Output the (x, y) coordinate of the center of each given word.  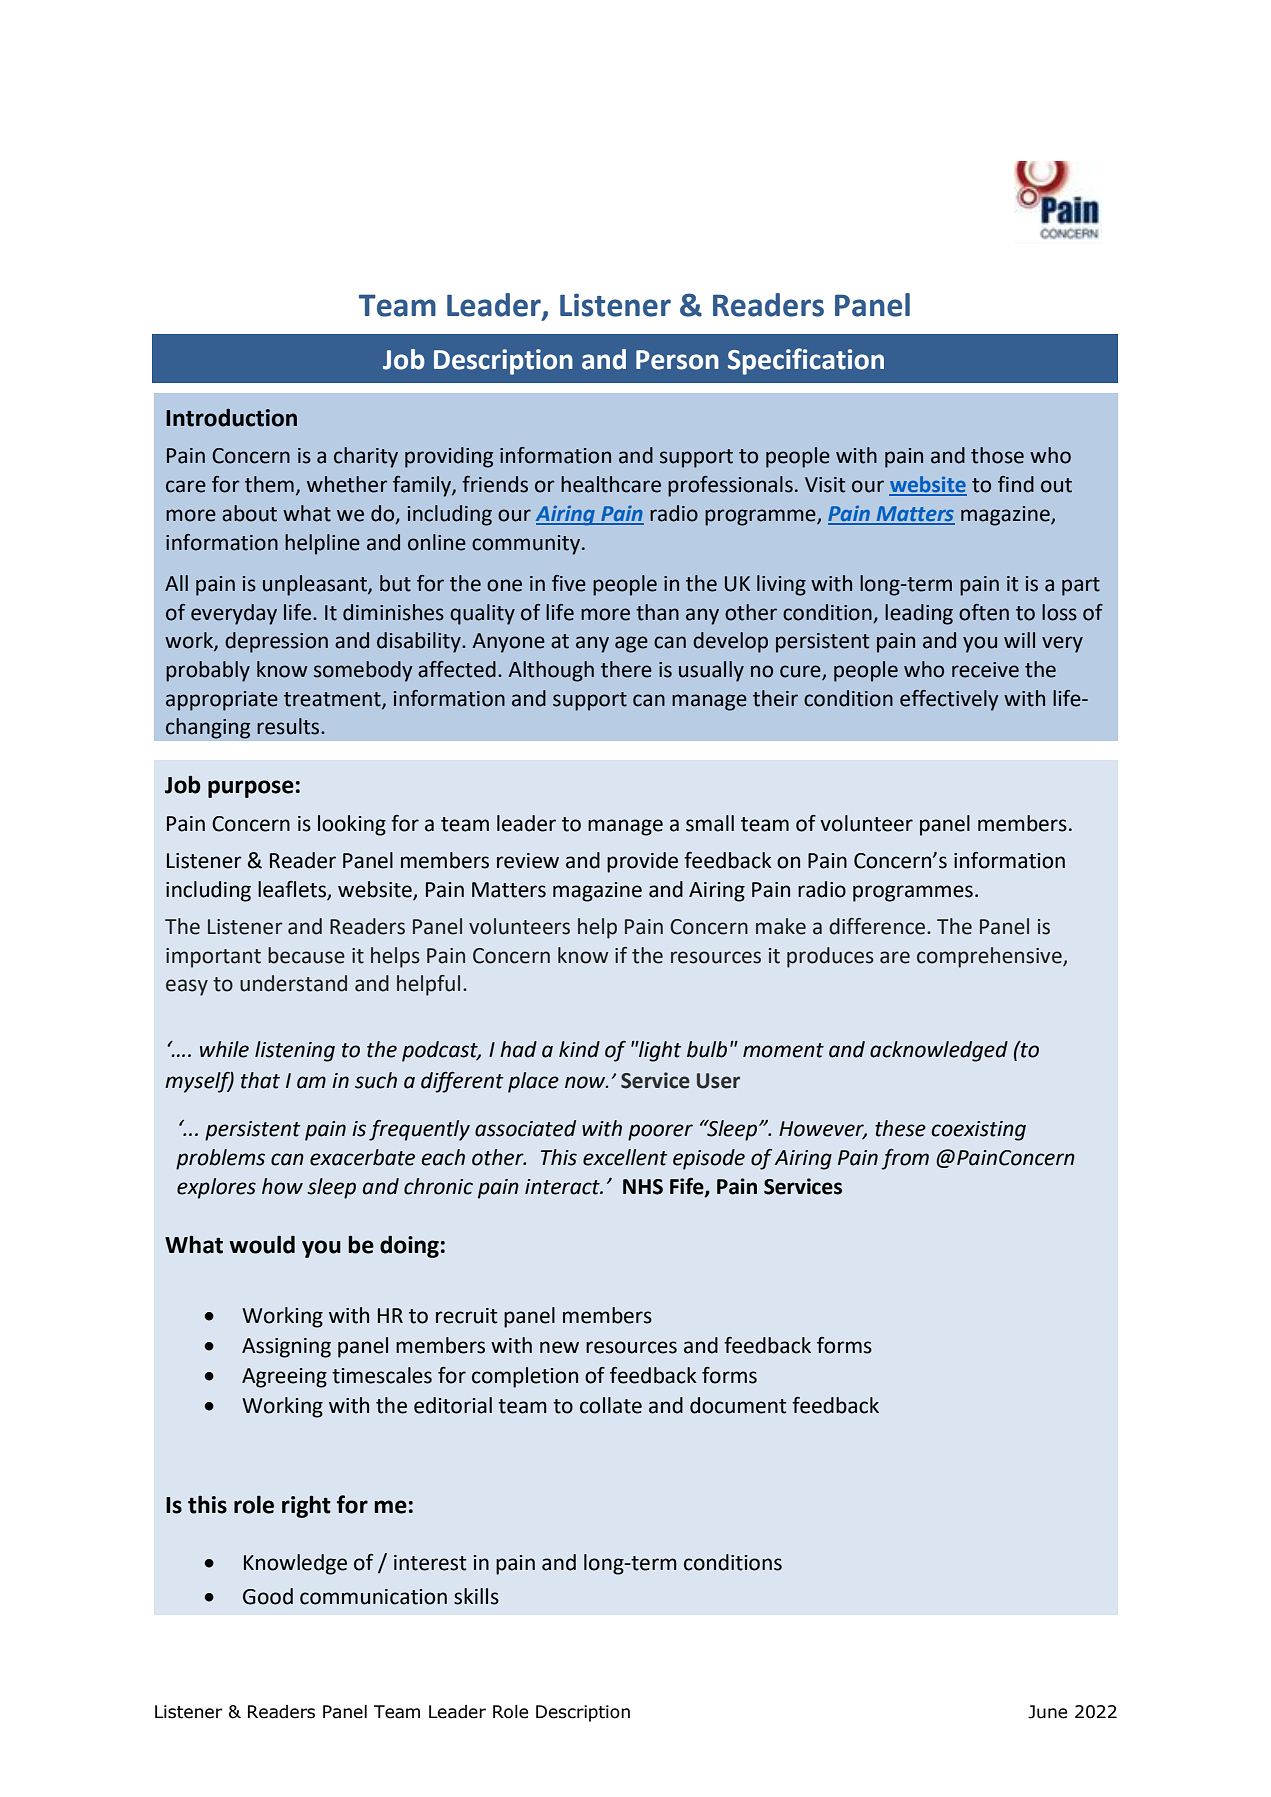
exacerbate (362, 1157)
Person (677, 360)
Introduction (231, 418)
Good (268, 1596)
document (738, 1405)
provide (642, 862)
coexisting (978, 1131)
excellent (625, 1157)
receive (985, 670)
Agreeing (284, 1378)
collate (611, 1405)
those (997, 455)
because (306, 955)
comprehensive (990, 957)
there (626, 669)
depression (276, 642)
